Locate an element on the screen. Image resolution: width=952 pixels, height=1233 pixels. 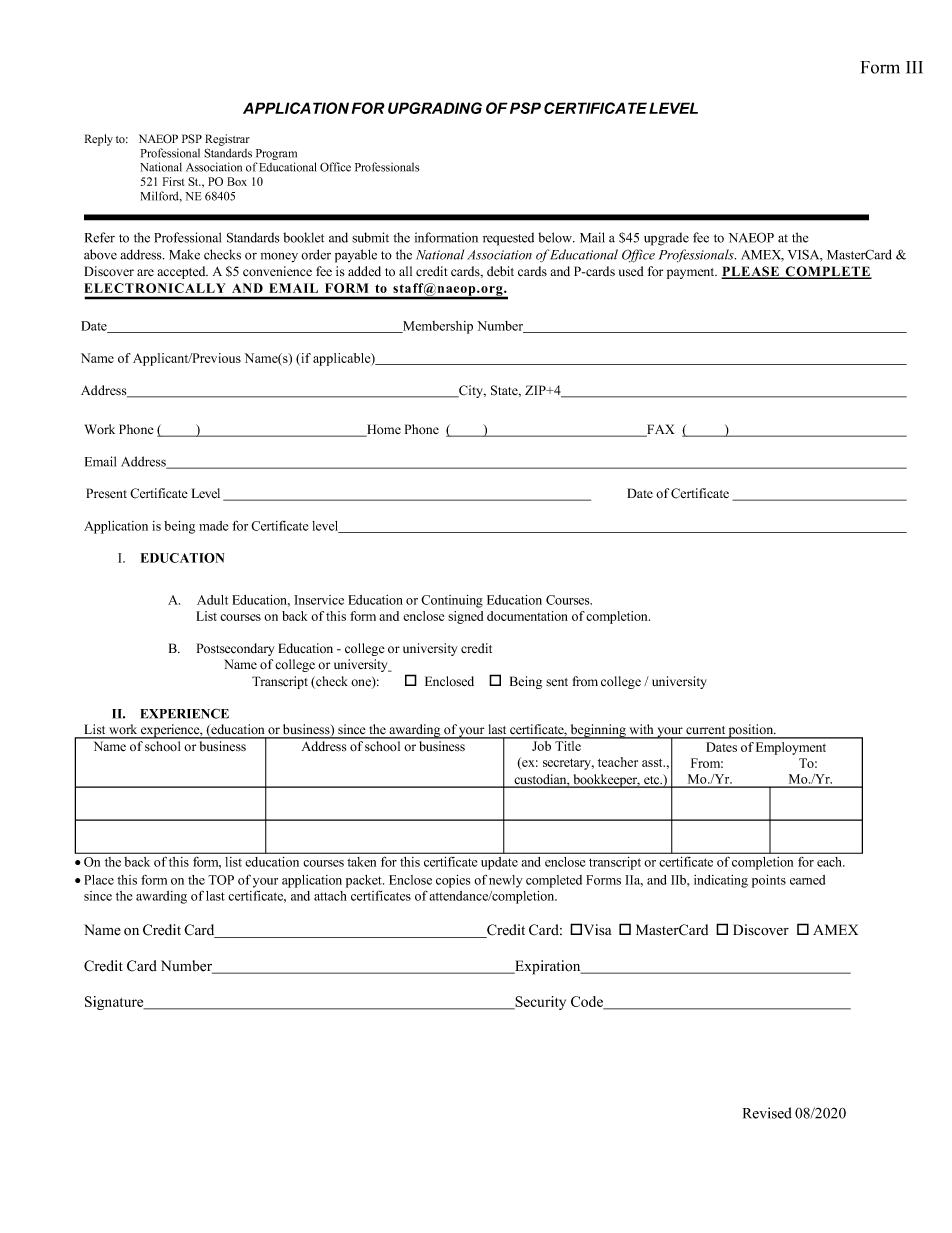
earned is located at coordinates (807, 880).
